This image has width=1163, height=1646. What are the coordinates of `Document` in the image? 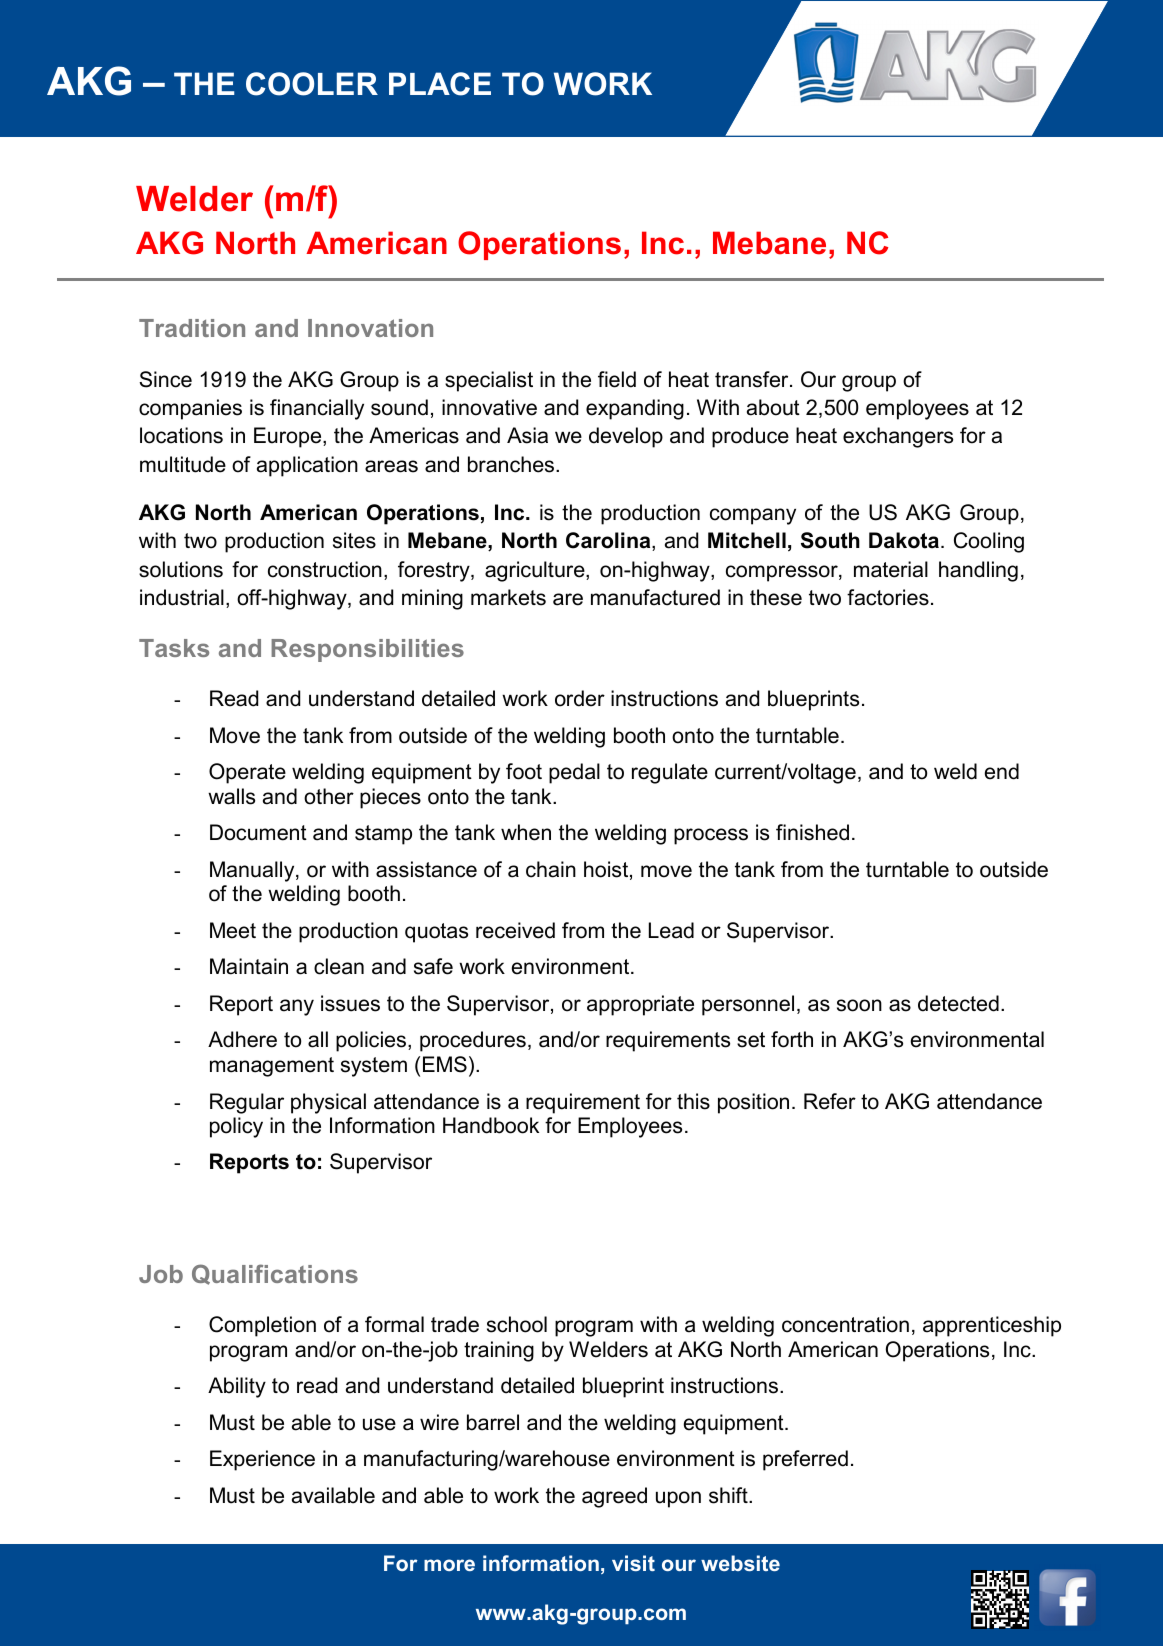 It's located at (258, 832).
